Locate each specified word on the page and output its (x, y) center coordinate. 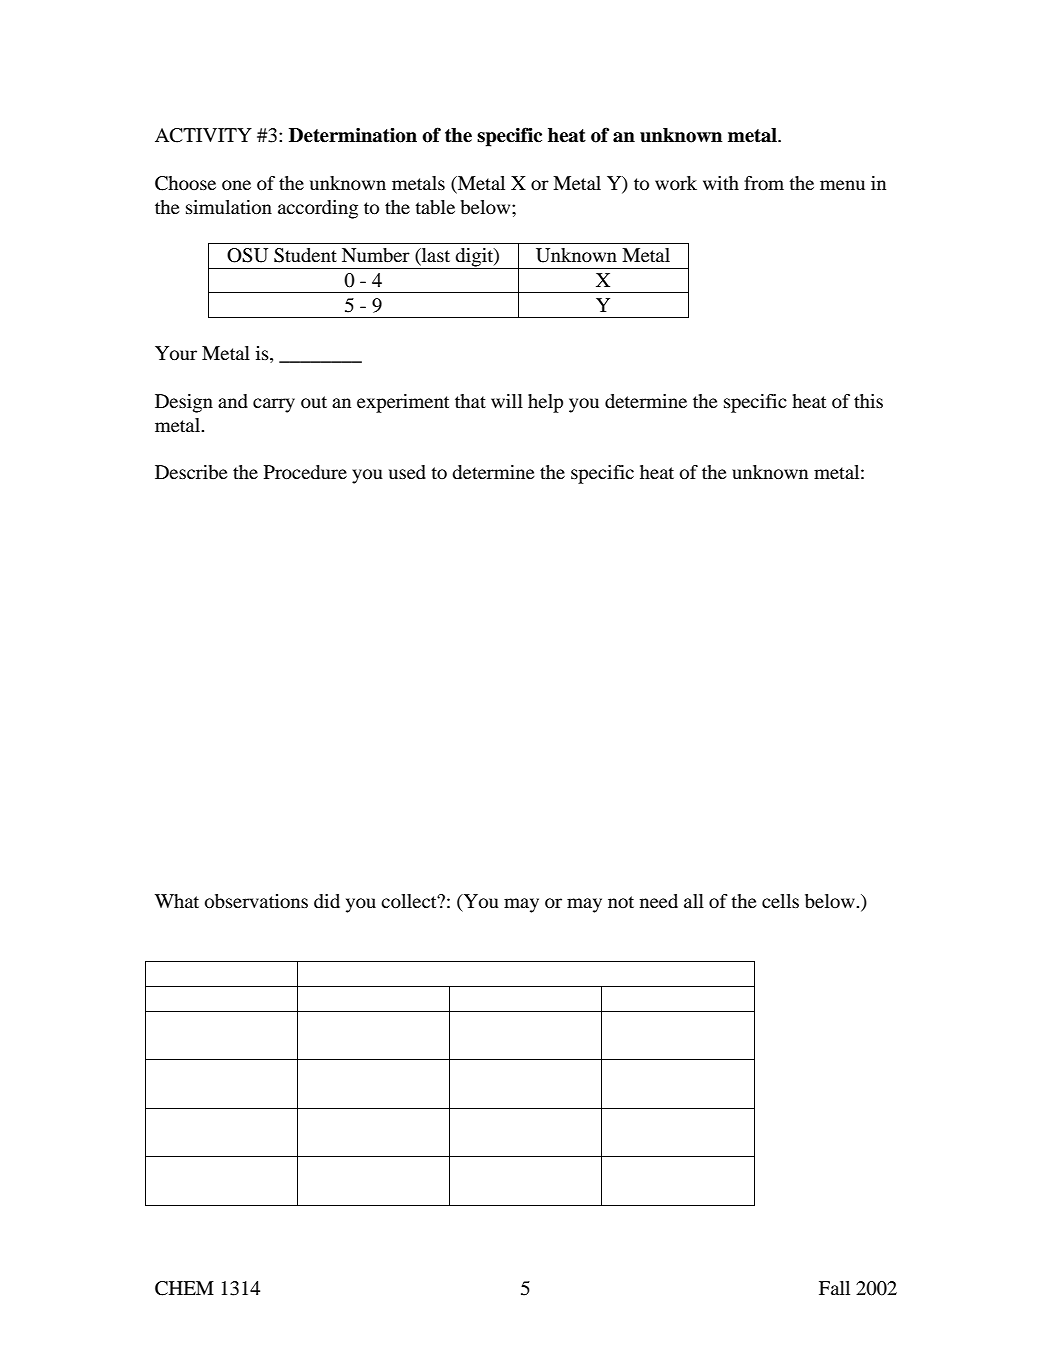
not (621, 902)
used (407, 472)
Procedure (305, 472)
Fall (834, 1288)
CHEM (184, 1288)
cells (780, 901)
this (868, 401)
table (435, 207)
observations (256, 901)
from (764, 183)
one (236, 185)
